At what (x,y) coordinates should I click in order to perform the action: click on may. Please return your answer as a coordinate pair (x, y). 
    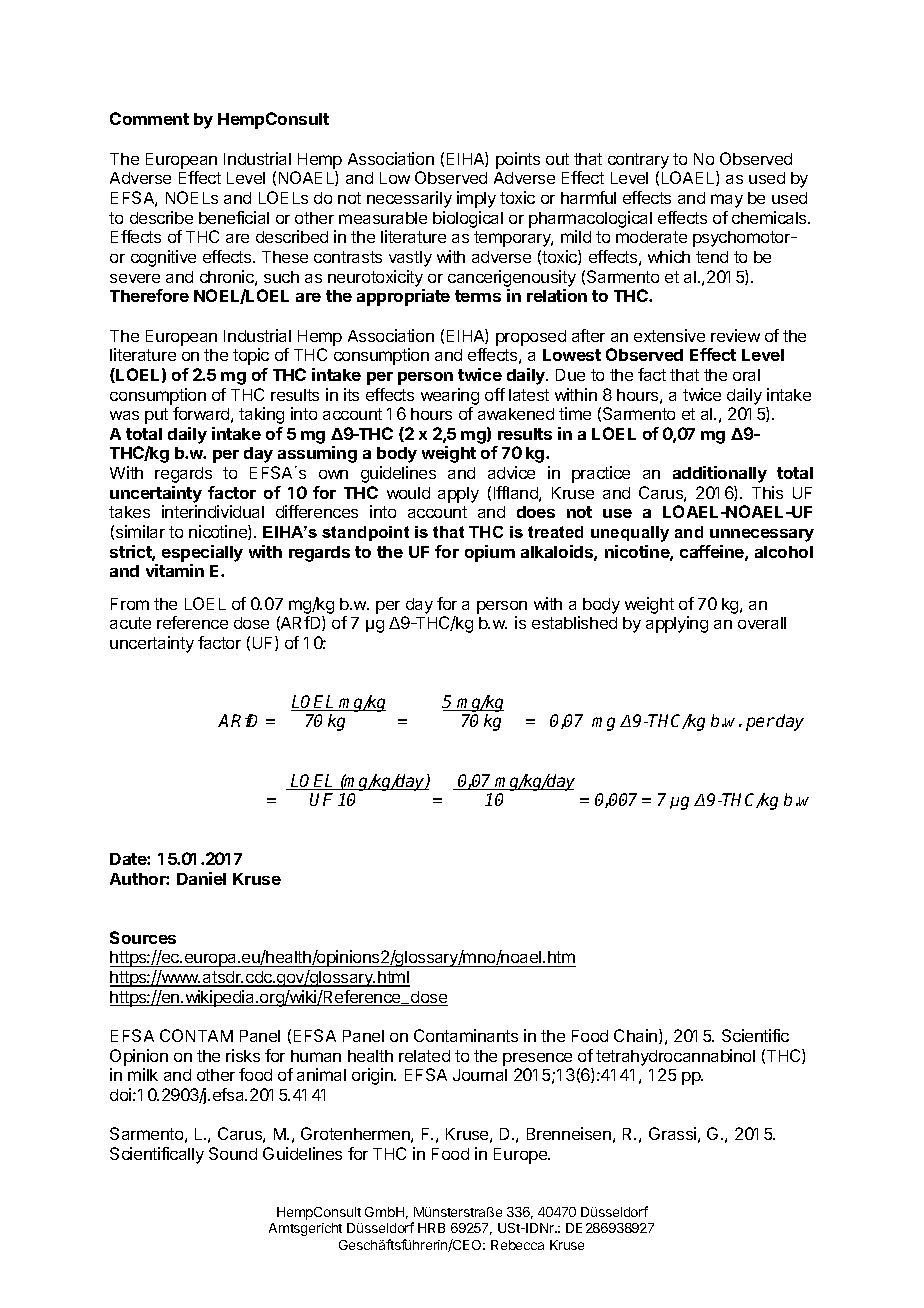
    Looking at the image, I should click on (727, 201).
